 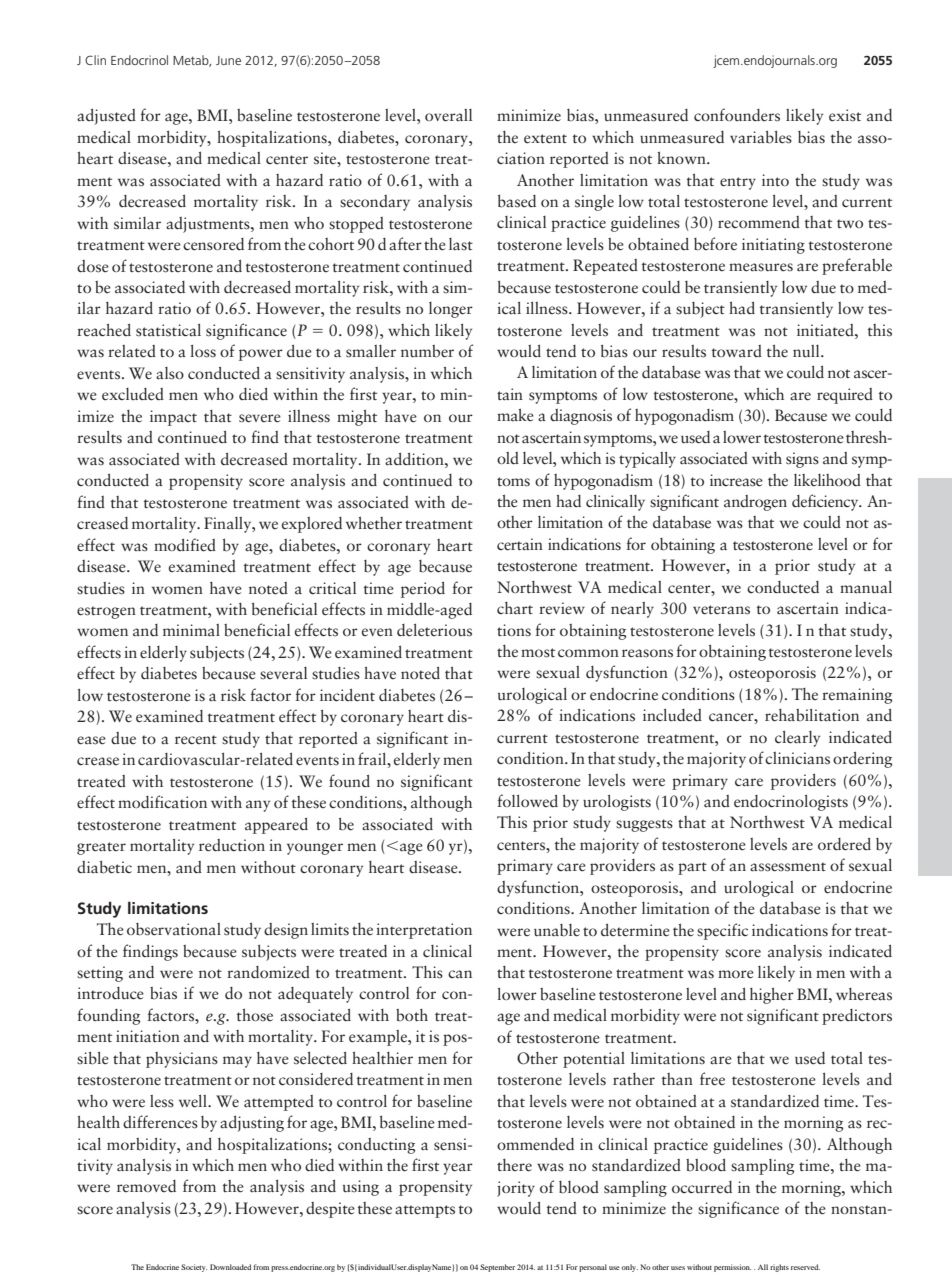 I want to click on impact, so click(x=173, y=418).
